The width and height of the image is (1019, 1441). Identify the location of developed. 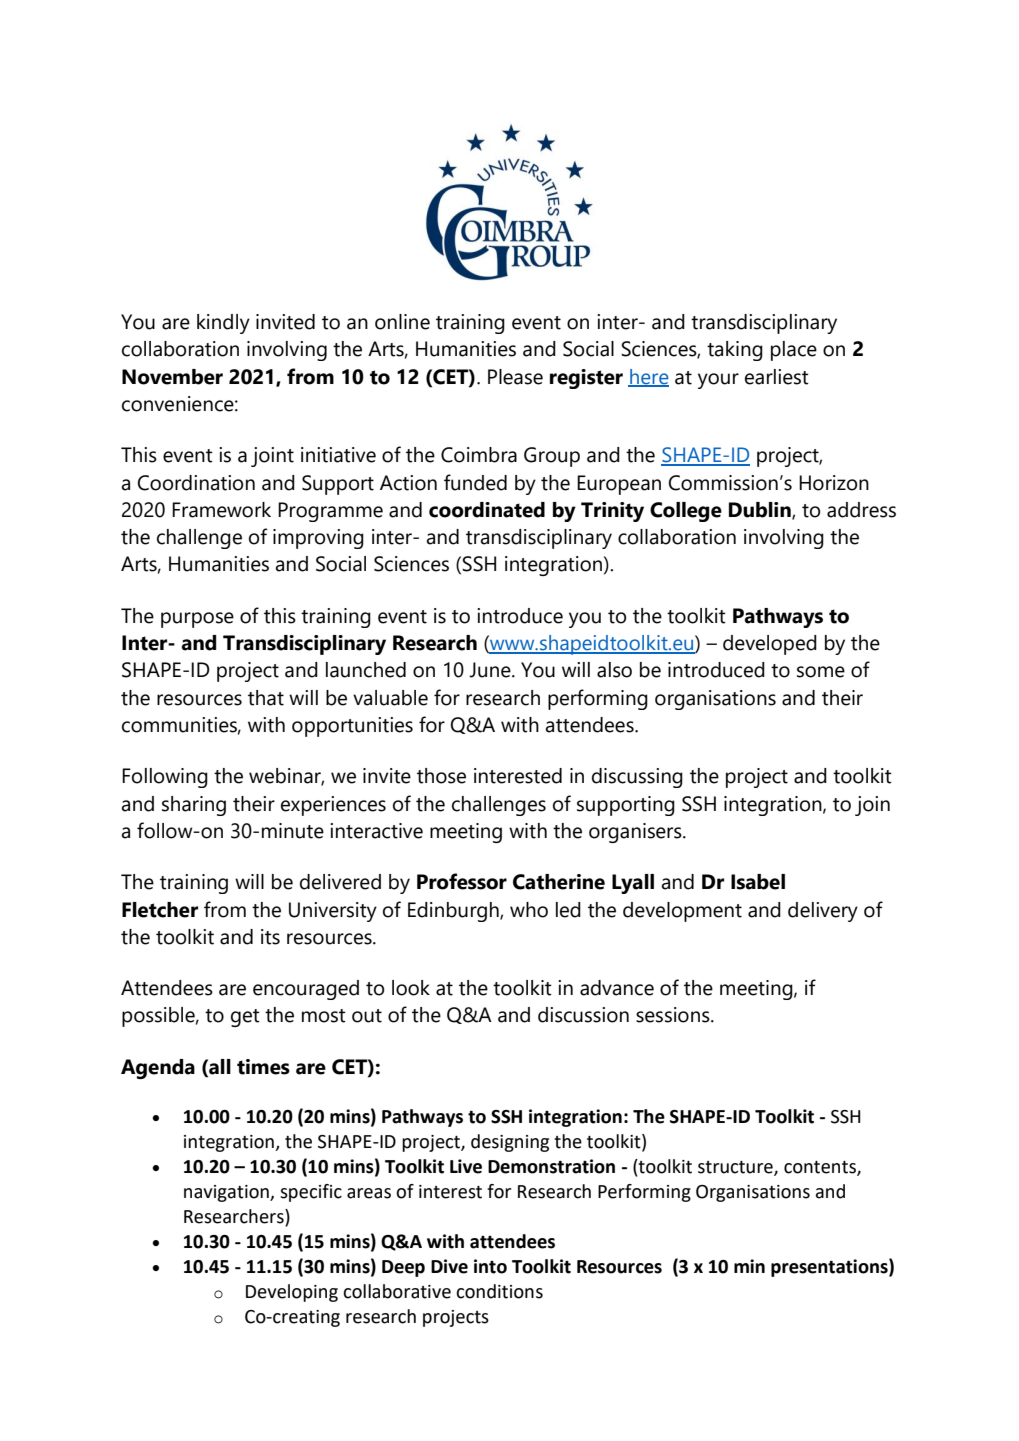
(770, 645).
